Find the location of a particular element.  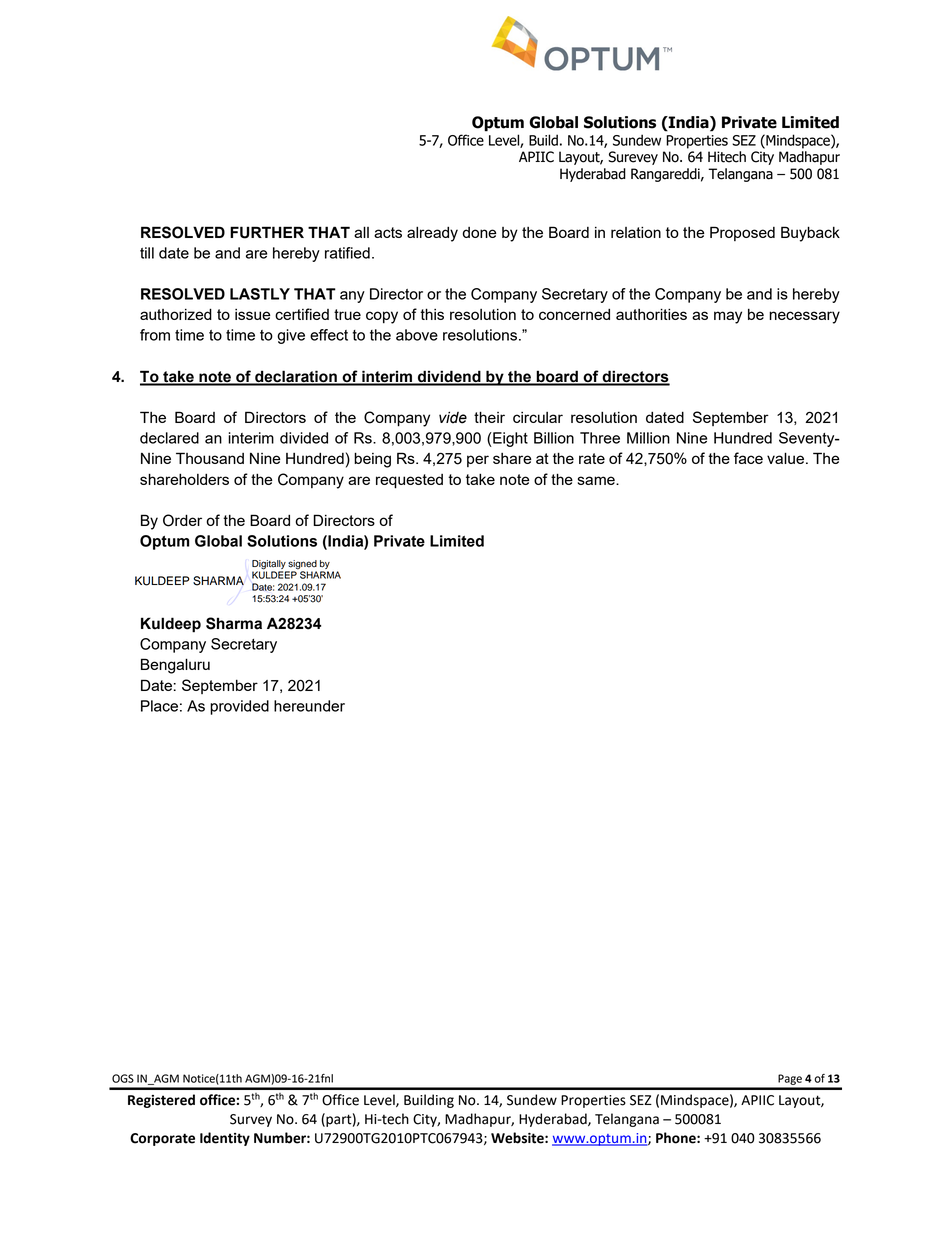

Identity is located at coordinates (225, 1139).
